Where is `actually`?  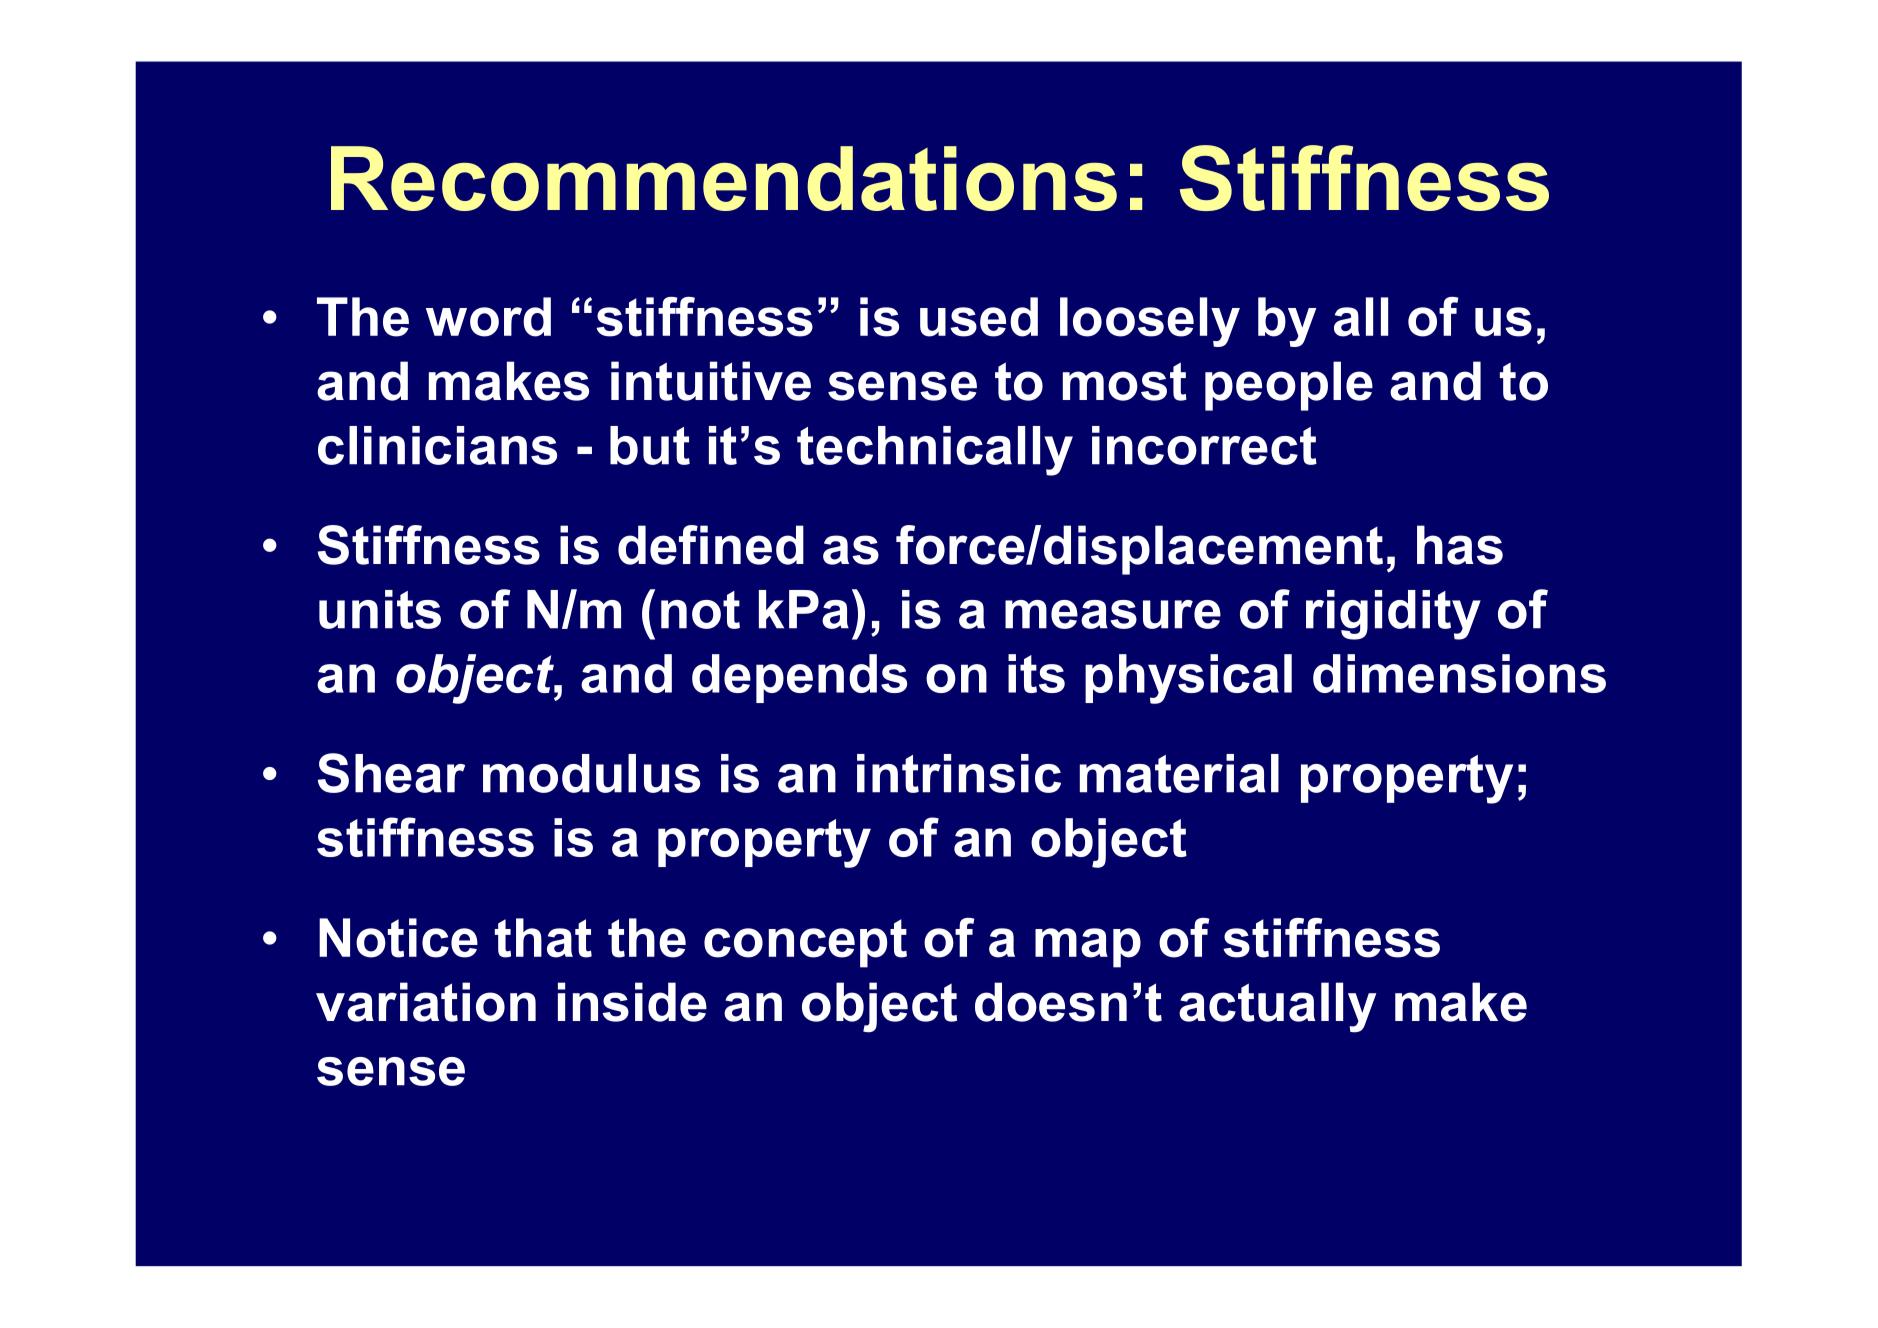 actually is located at coordinates (1277, 1007).
